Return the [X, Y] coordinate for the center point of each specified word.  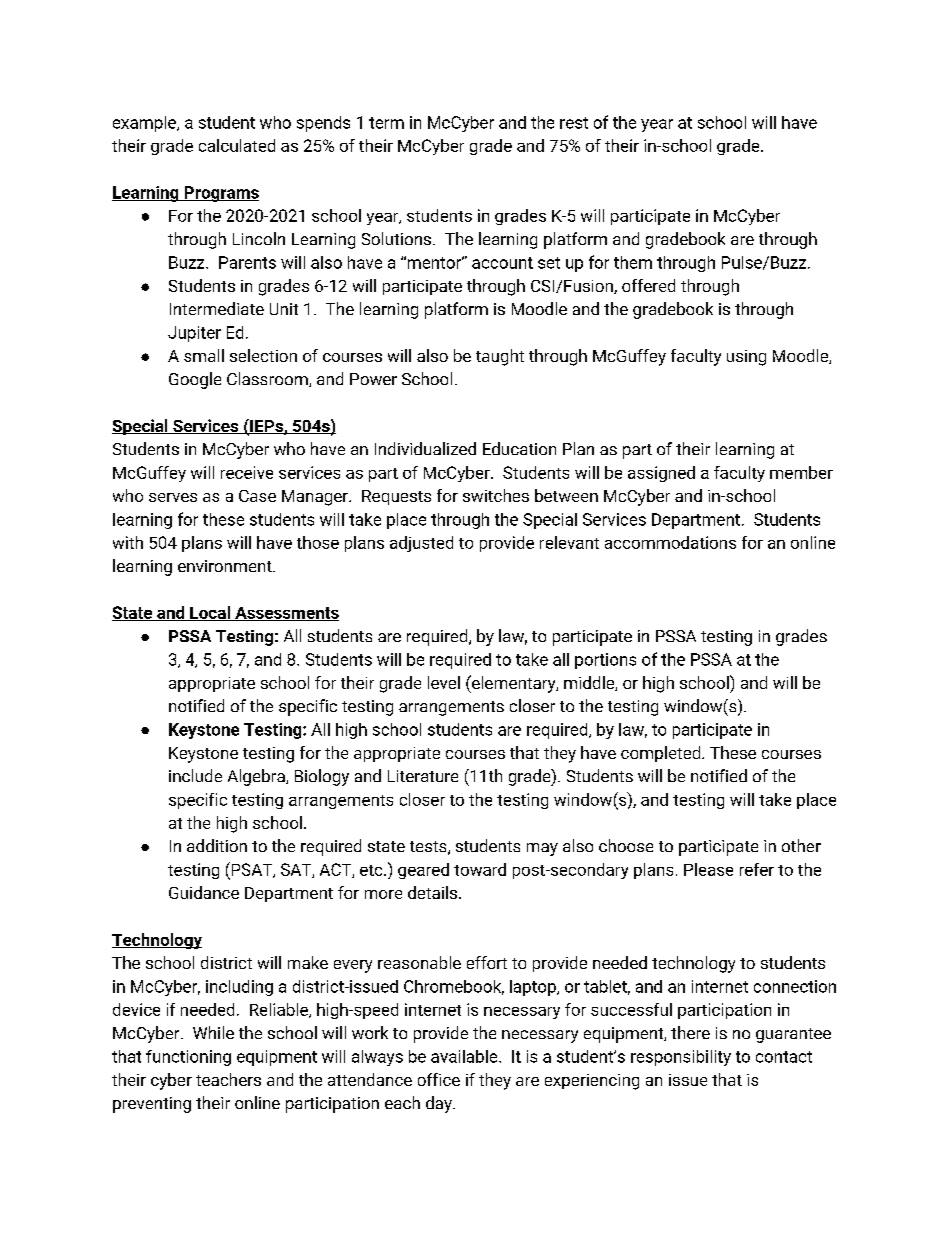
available [465, 1056]
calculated [237, 145]
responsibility [681, 1058]
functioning [188, 1058]
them [633, 262]
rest [574, 123]
